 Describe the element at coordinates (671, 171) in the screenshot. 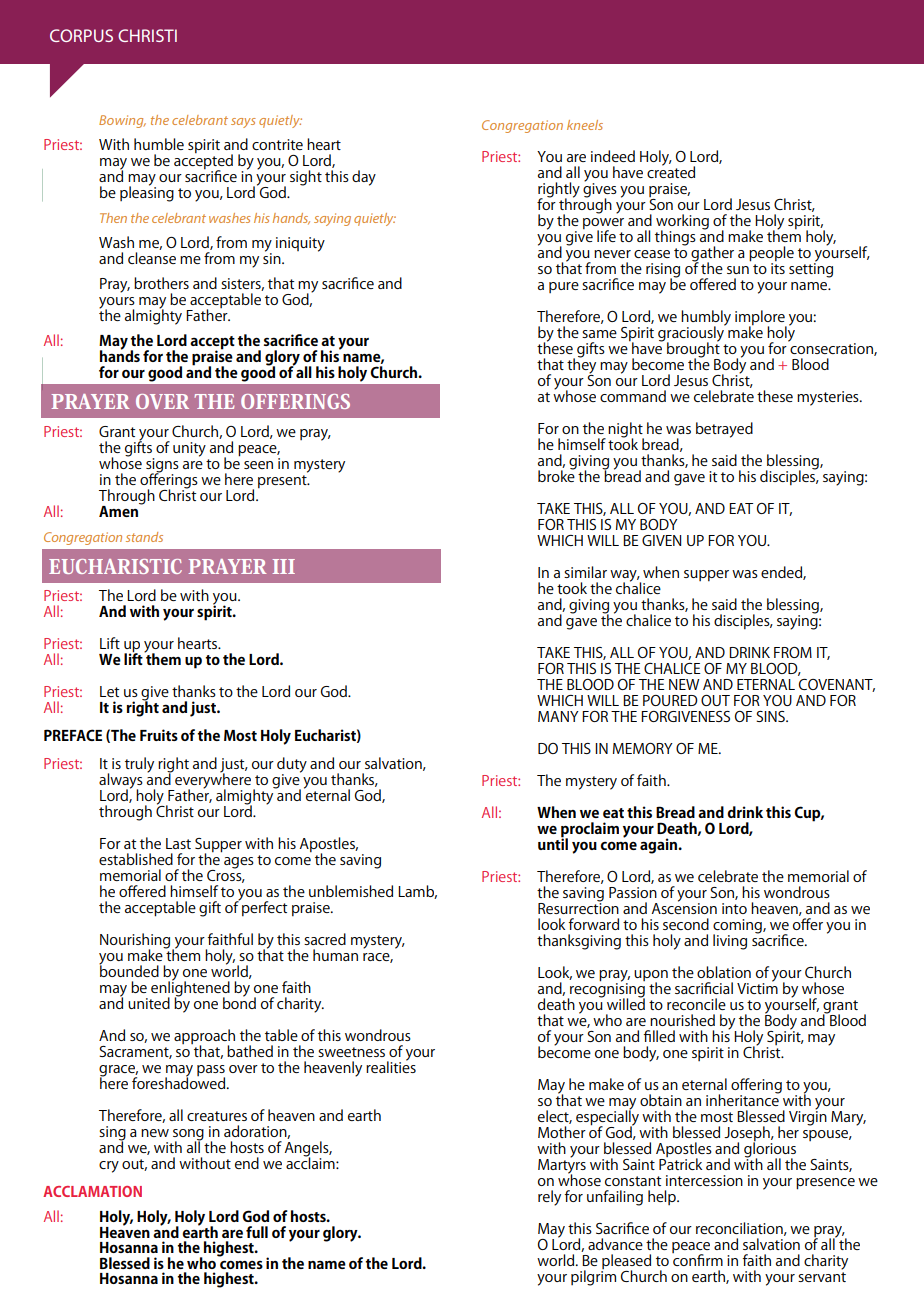

I see `created` at that location.
